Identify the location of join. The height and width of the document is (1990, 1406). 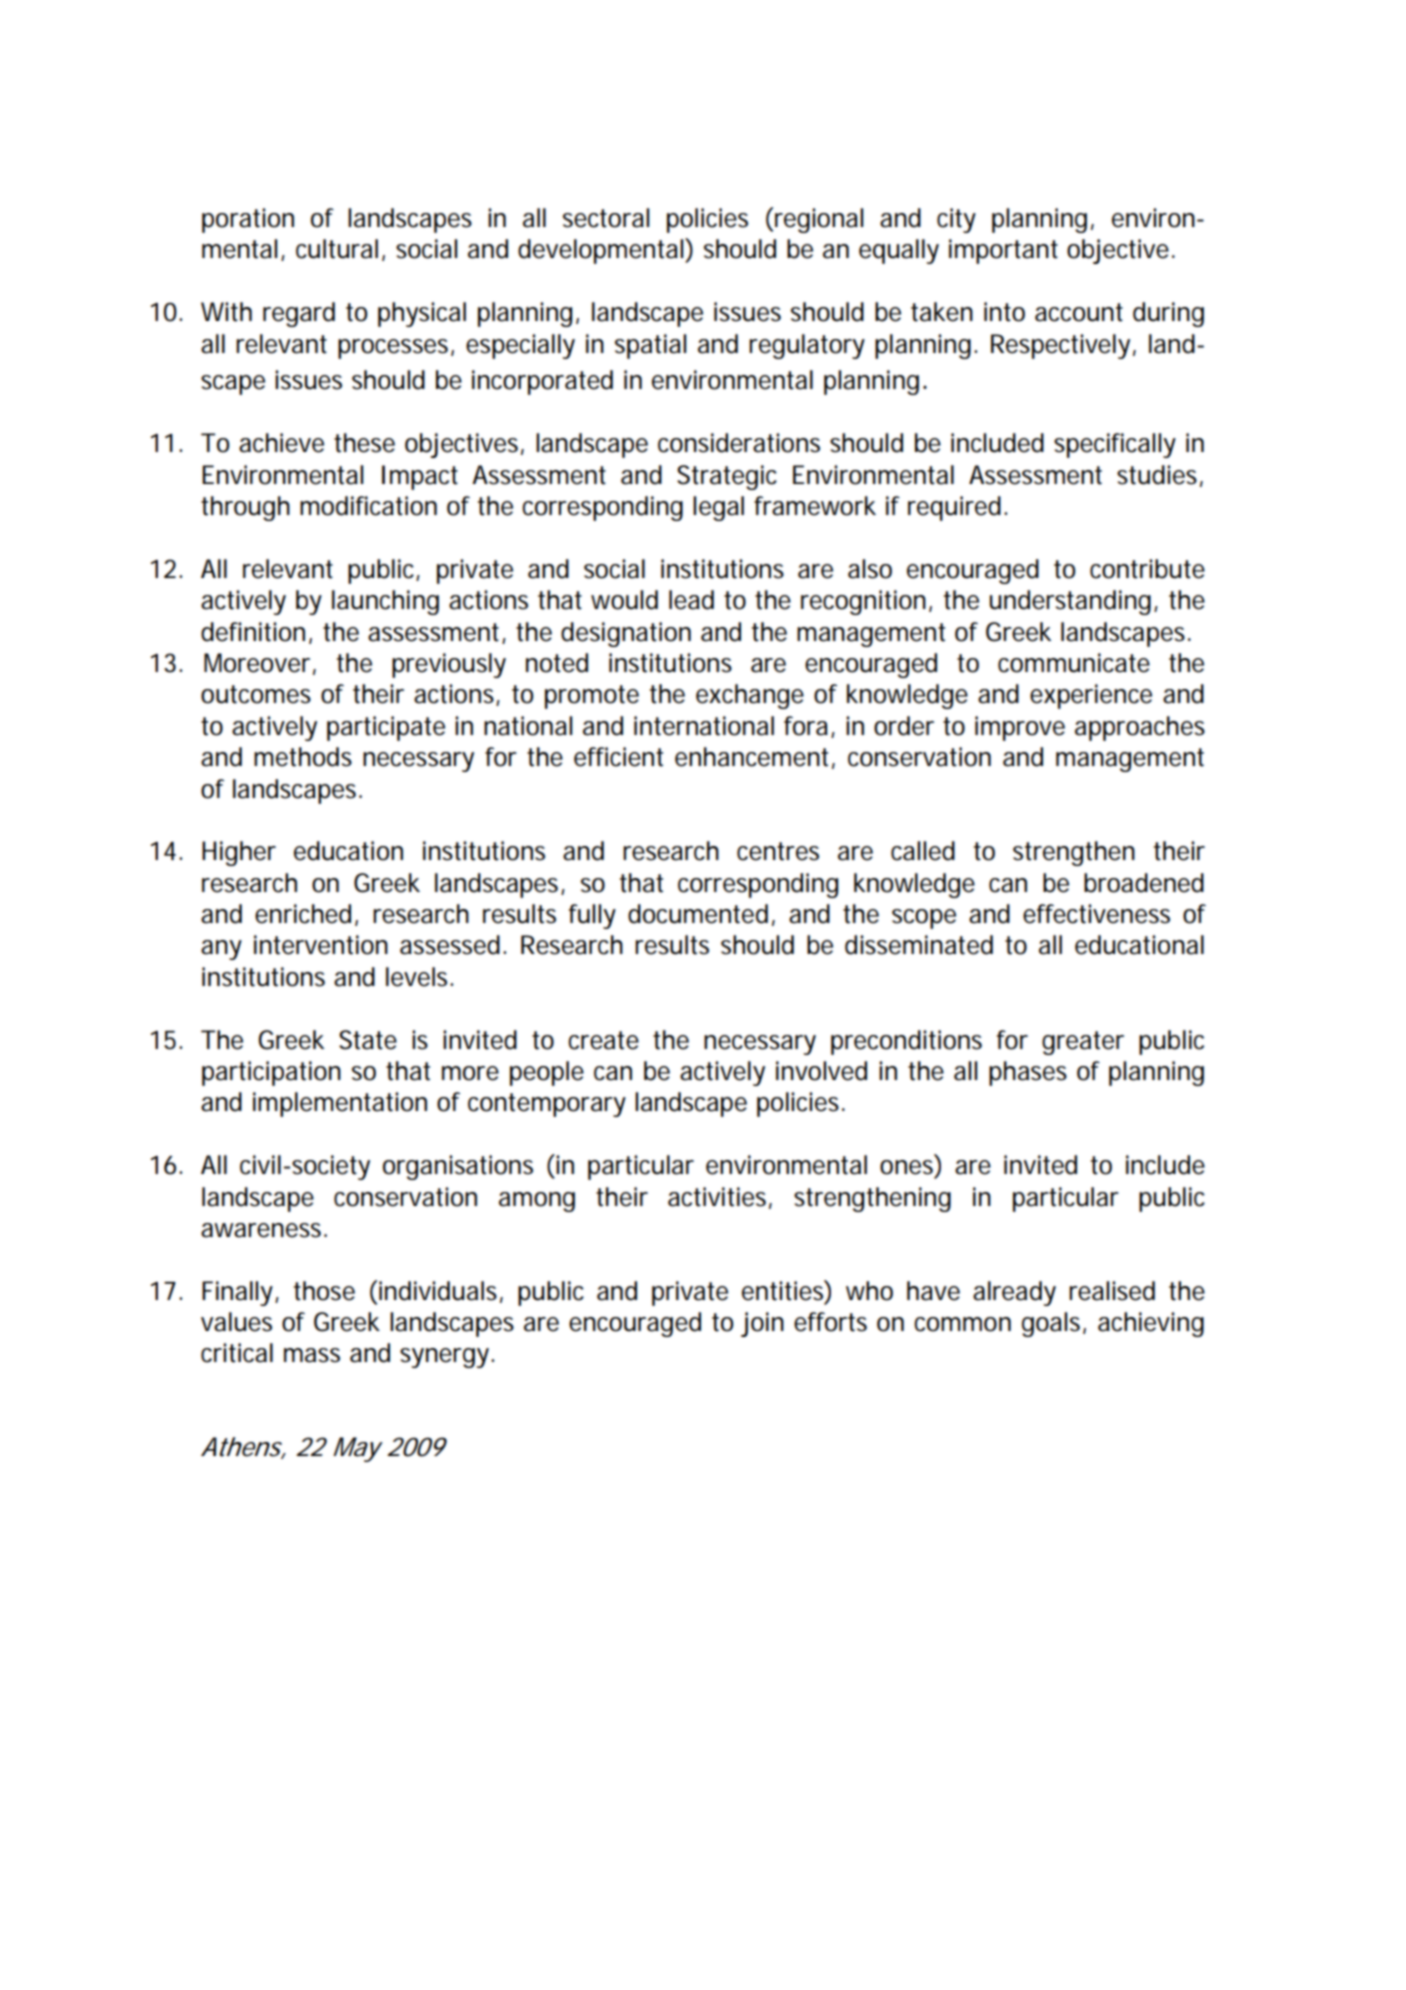
(762, 1324).
